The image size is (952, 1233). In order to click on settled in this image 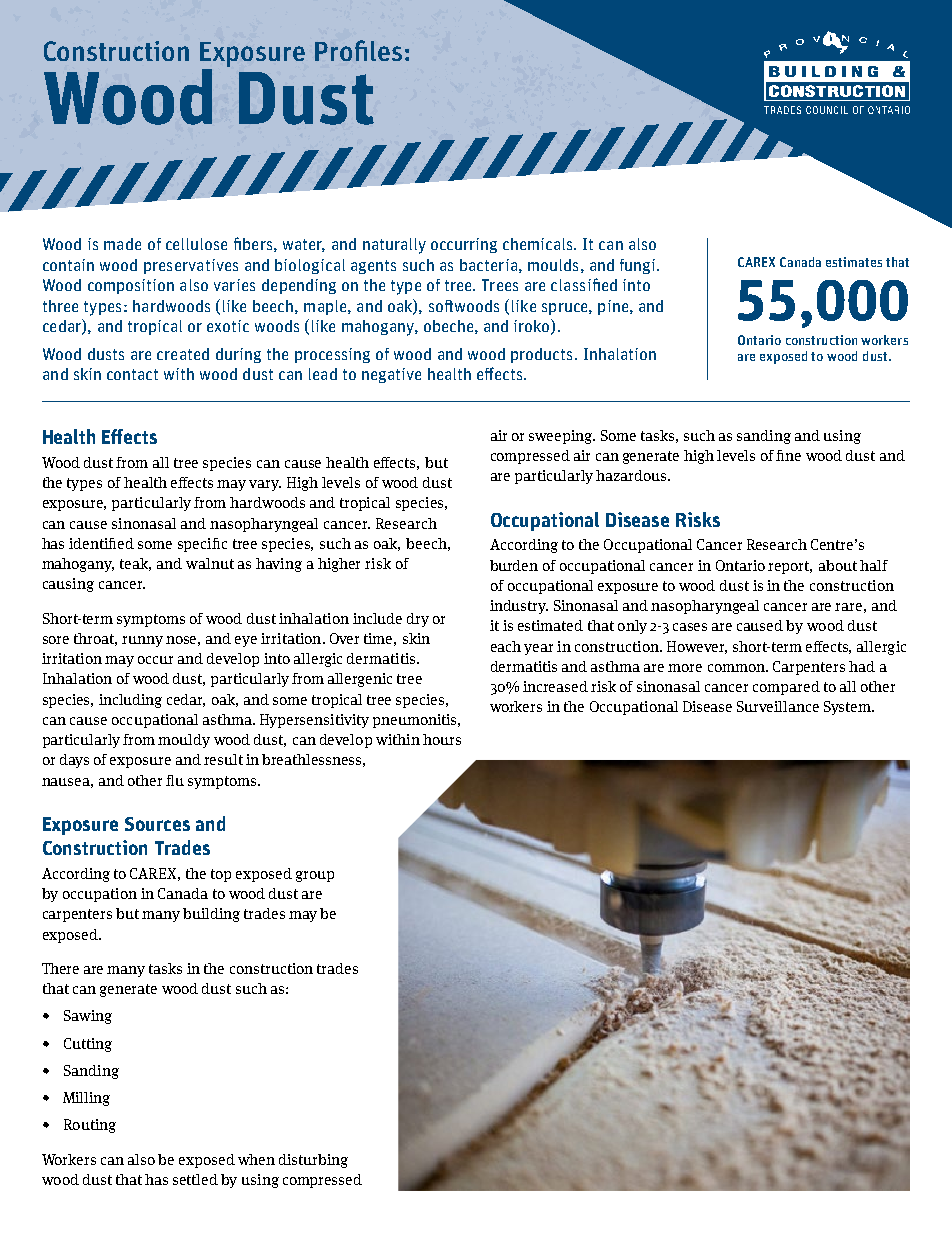, I will do `click(195, 1179)`.
